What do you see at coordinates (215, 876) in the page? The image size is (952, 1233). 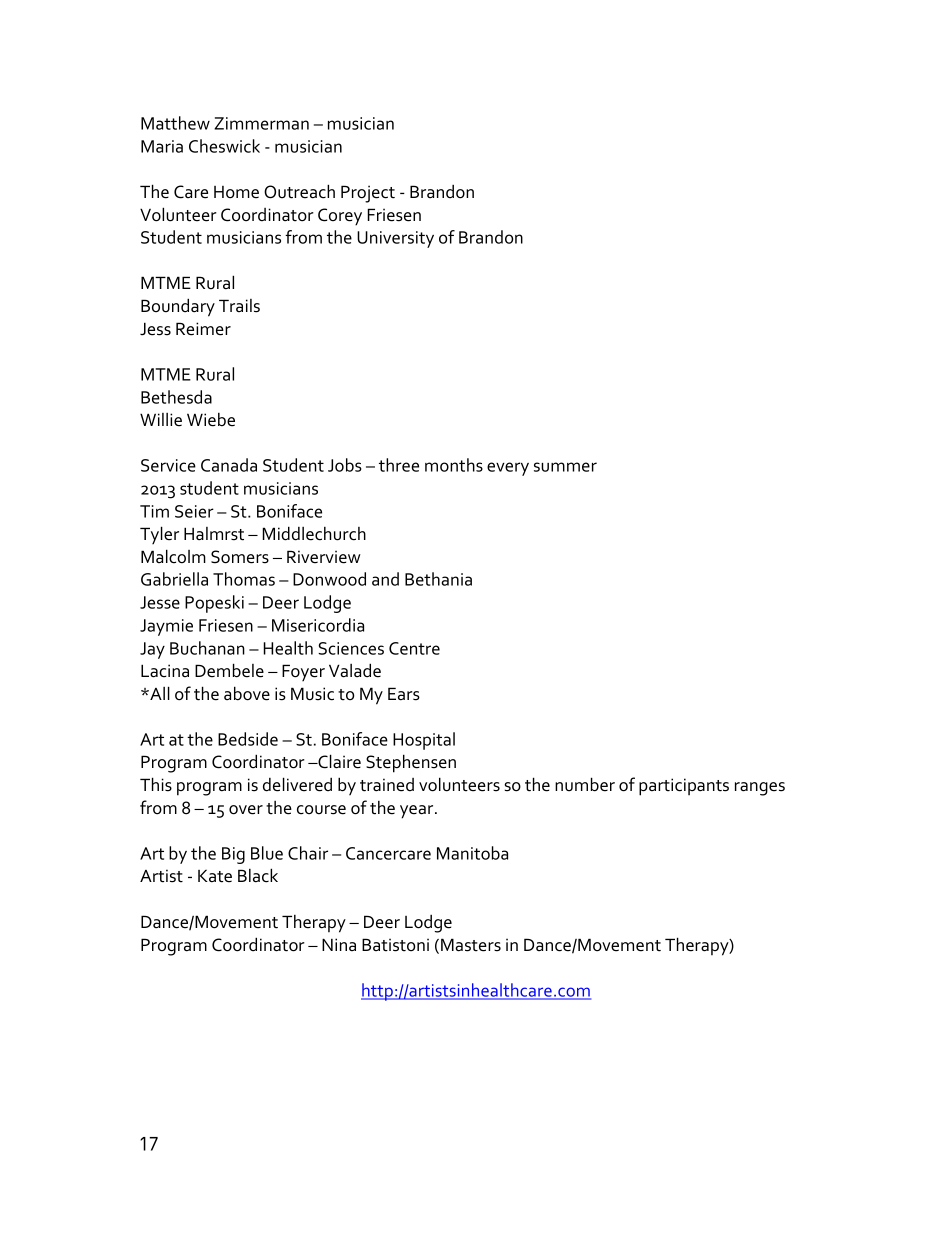 I see `Kate` at bounding box center [215, 876].
